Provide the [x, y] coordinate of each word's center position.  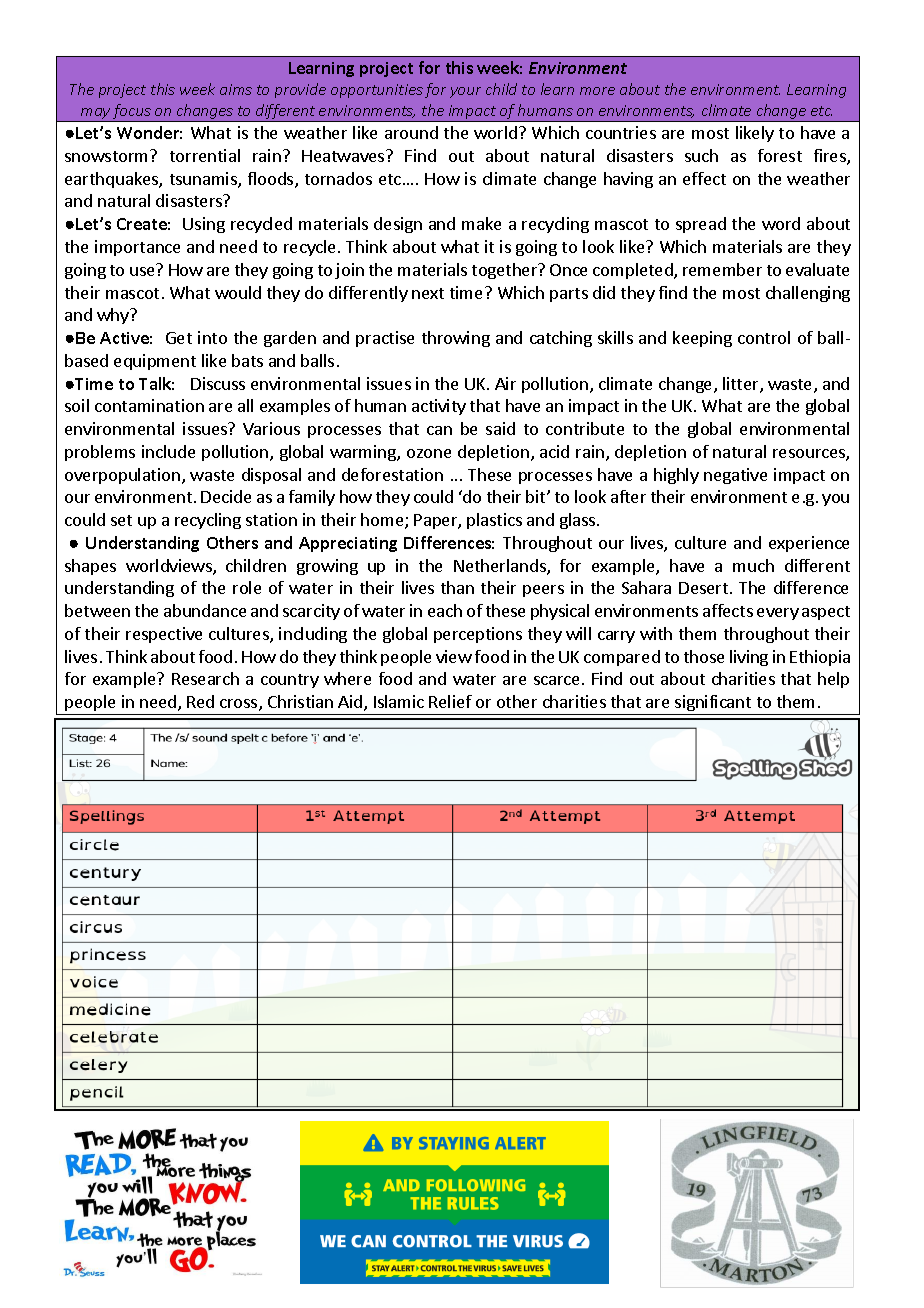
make [481, 223]
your [465, 92]
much [753, 565]
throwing [456, 339]
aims [236, 89]
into [212, 337]
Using [204, 225]
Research [205, 678]
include [168, 451]
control [764, 337]
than [457, 587]
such [701, 155]
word [781, 223]
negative [735, 476]
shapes [90, 567]
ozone [429, 453]
